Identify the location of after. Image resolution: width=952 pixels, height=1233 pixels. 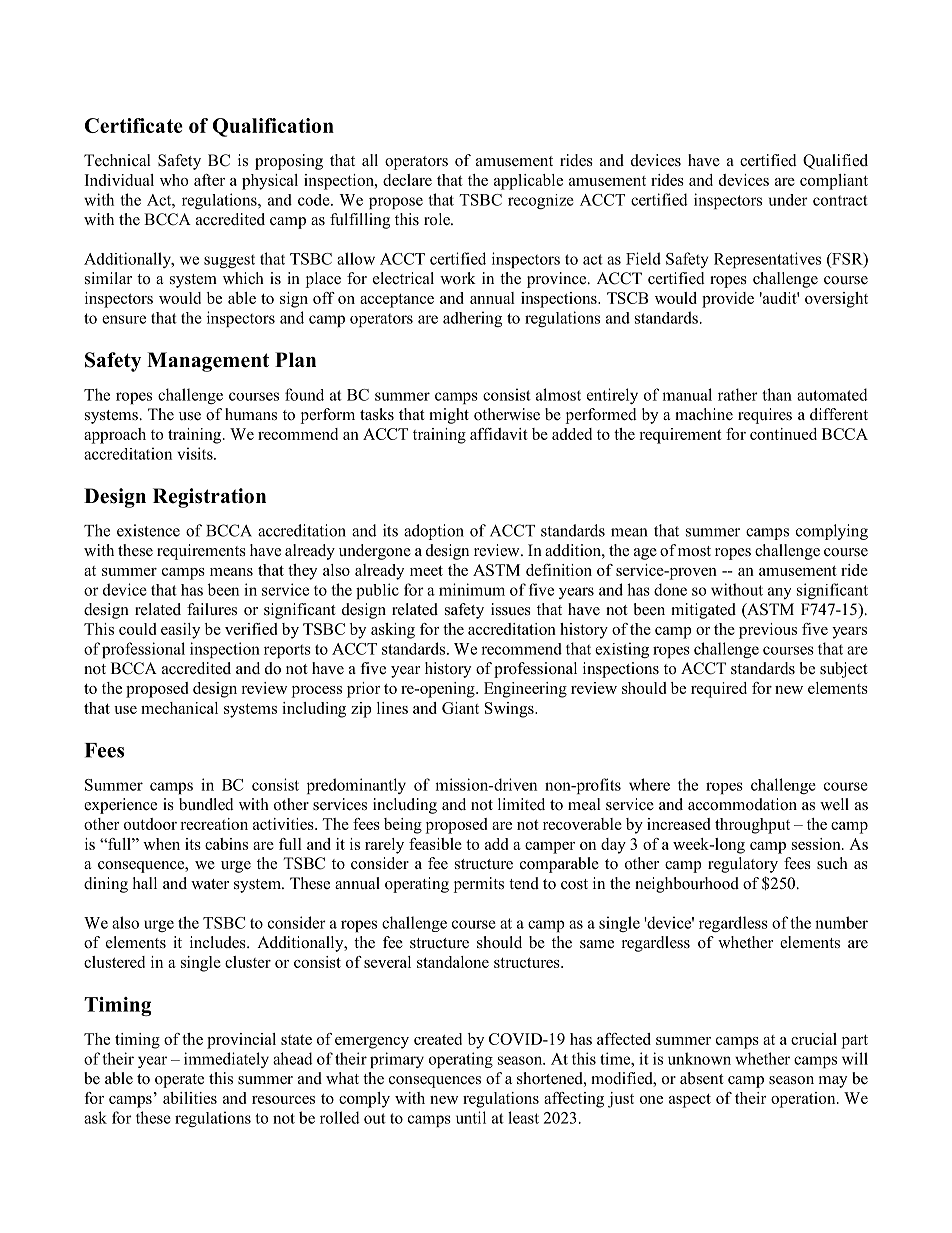
(209, 180).
